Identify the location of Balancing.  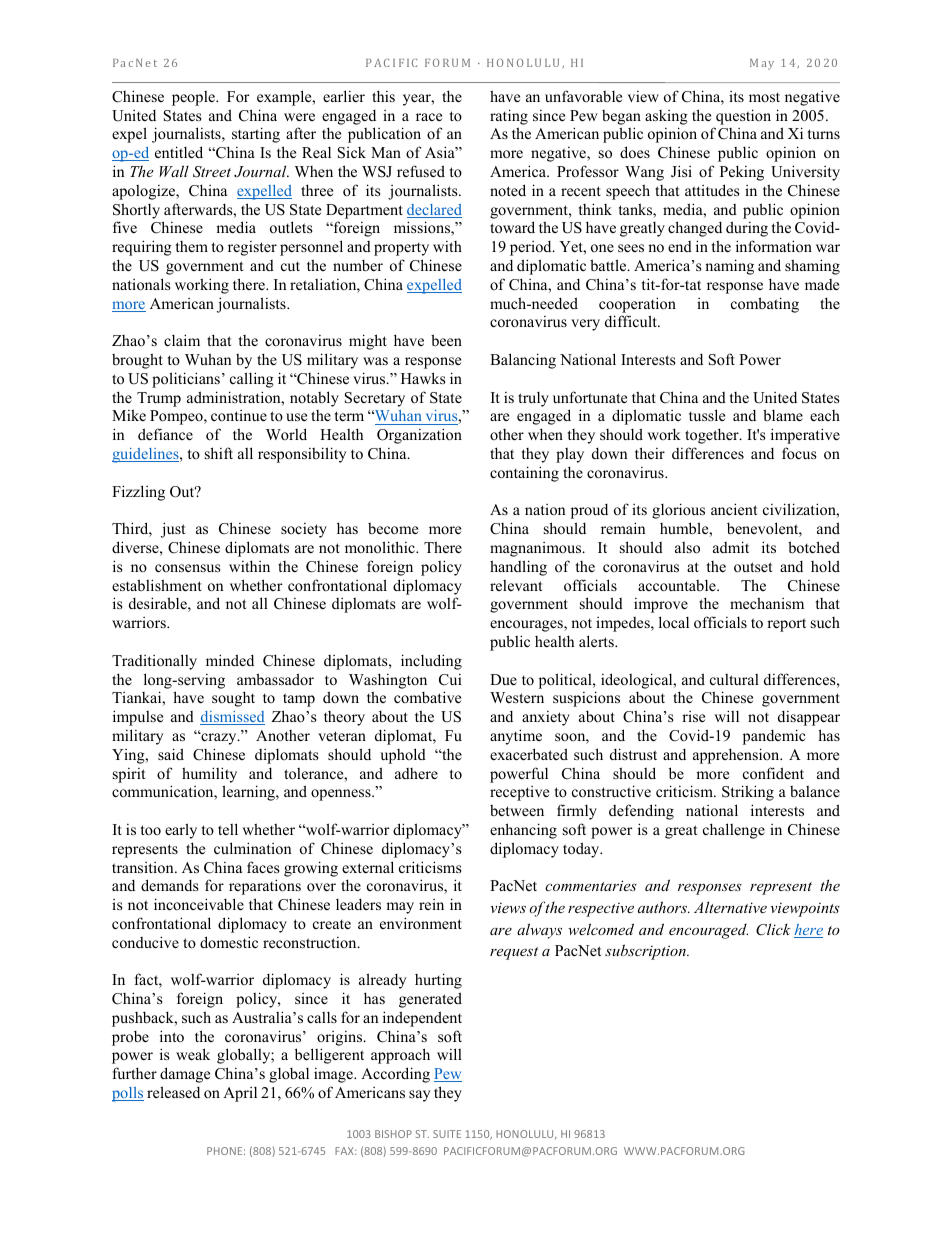
(523, 361).
